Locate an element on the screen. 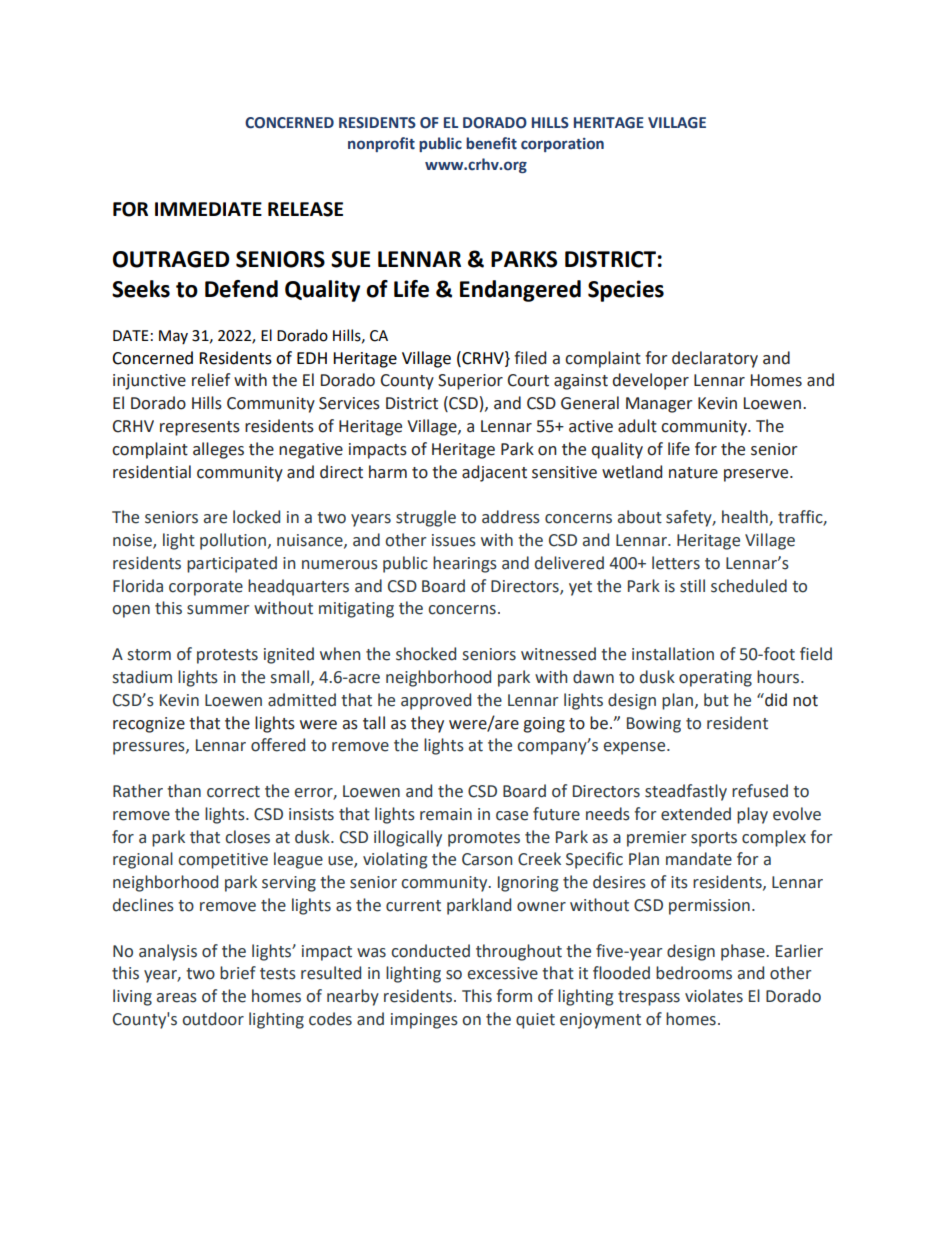  form is located at coordinates (514, 996).
